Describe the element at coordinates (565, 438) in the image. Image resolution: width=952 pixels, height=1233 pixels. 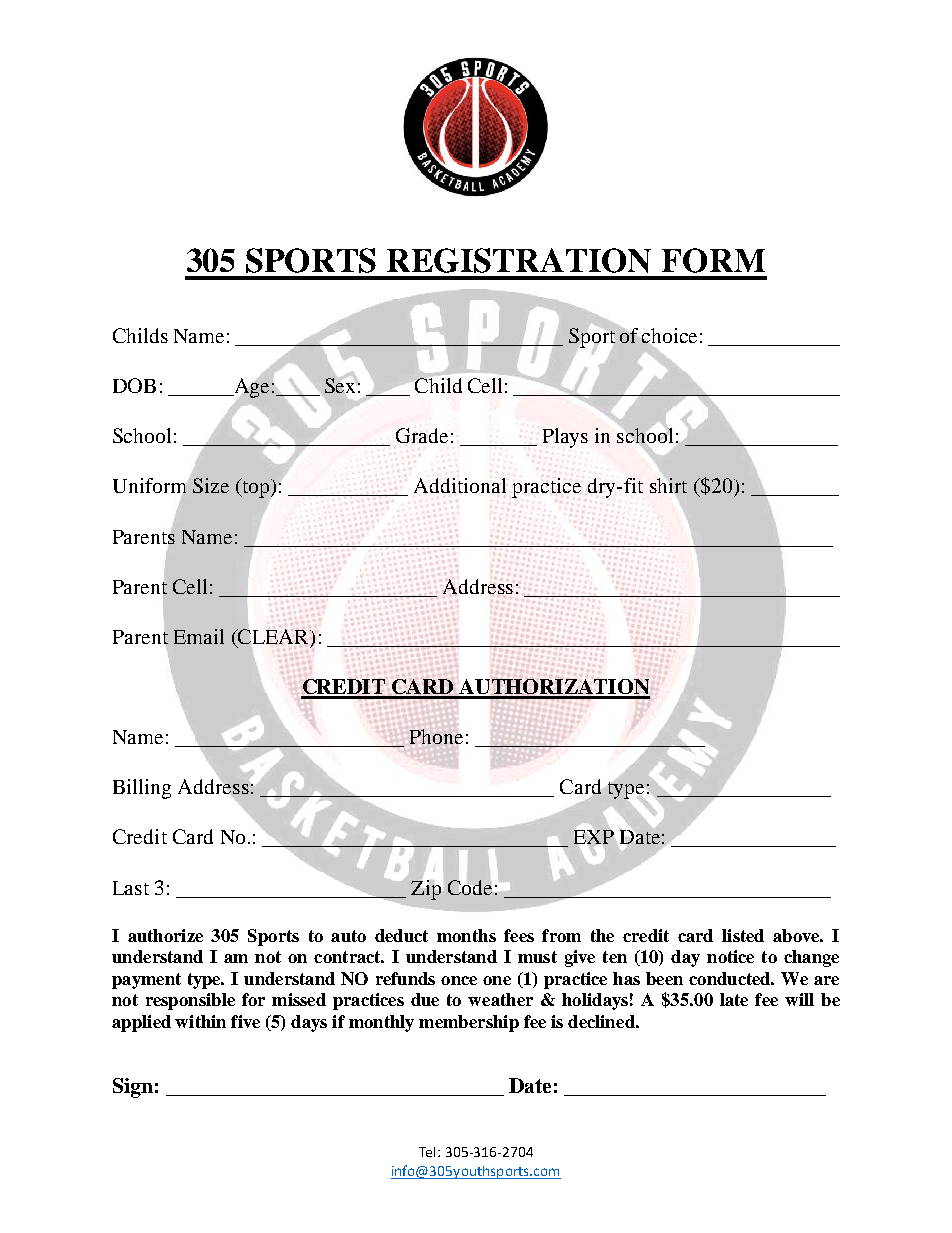
I see `Plays` at that location.
